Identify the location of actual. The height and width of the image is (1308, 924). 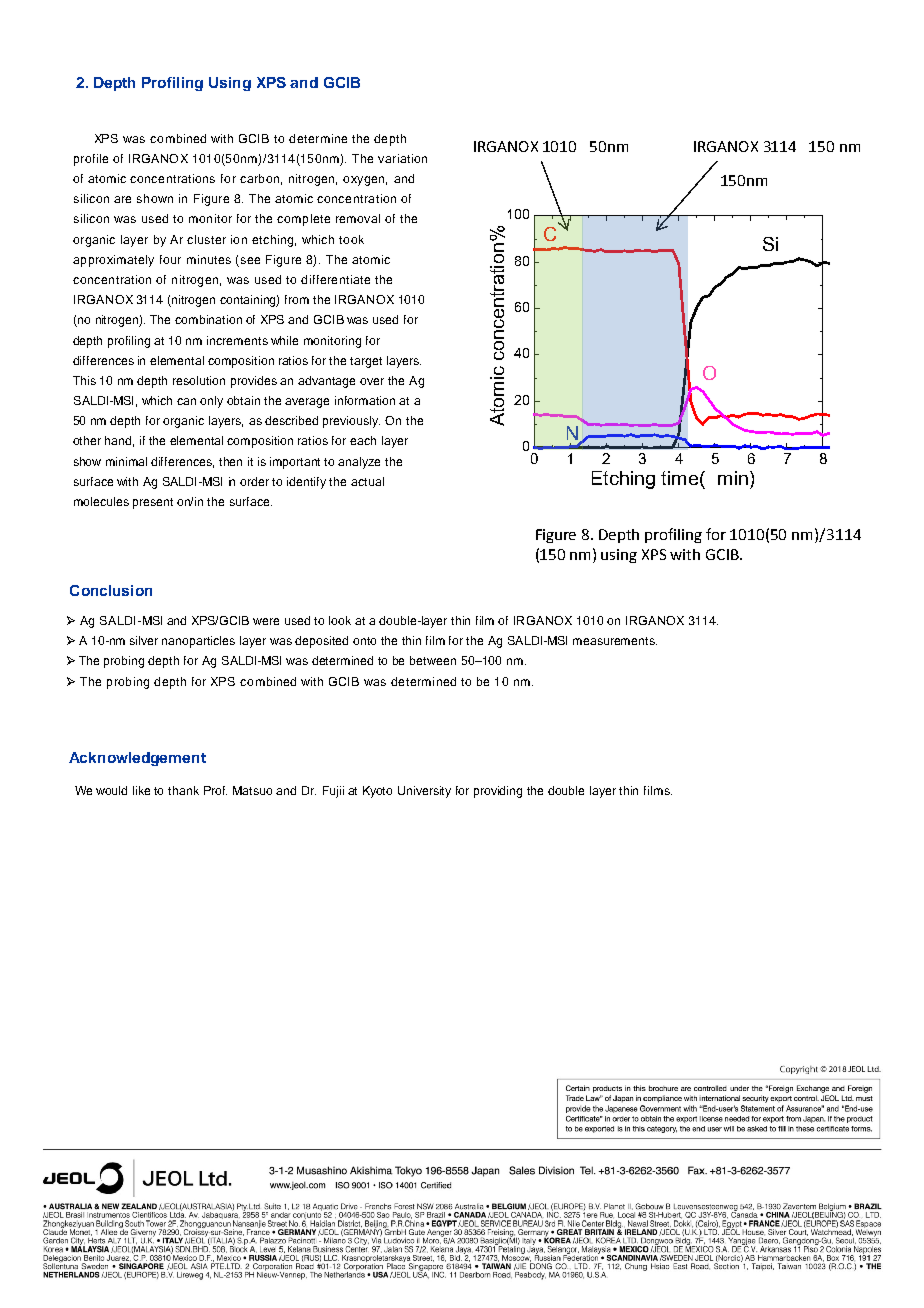
(367, 481).
